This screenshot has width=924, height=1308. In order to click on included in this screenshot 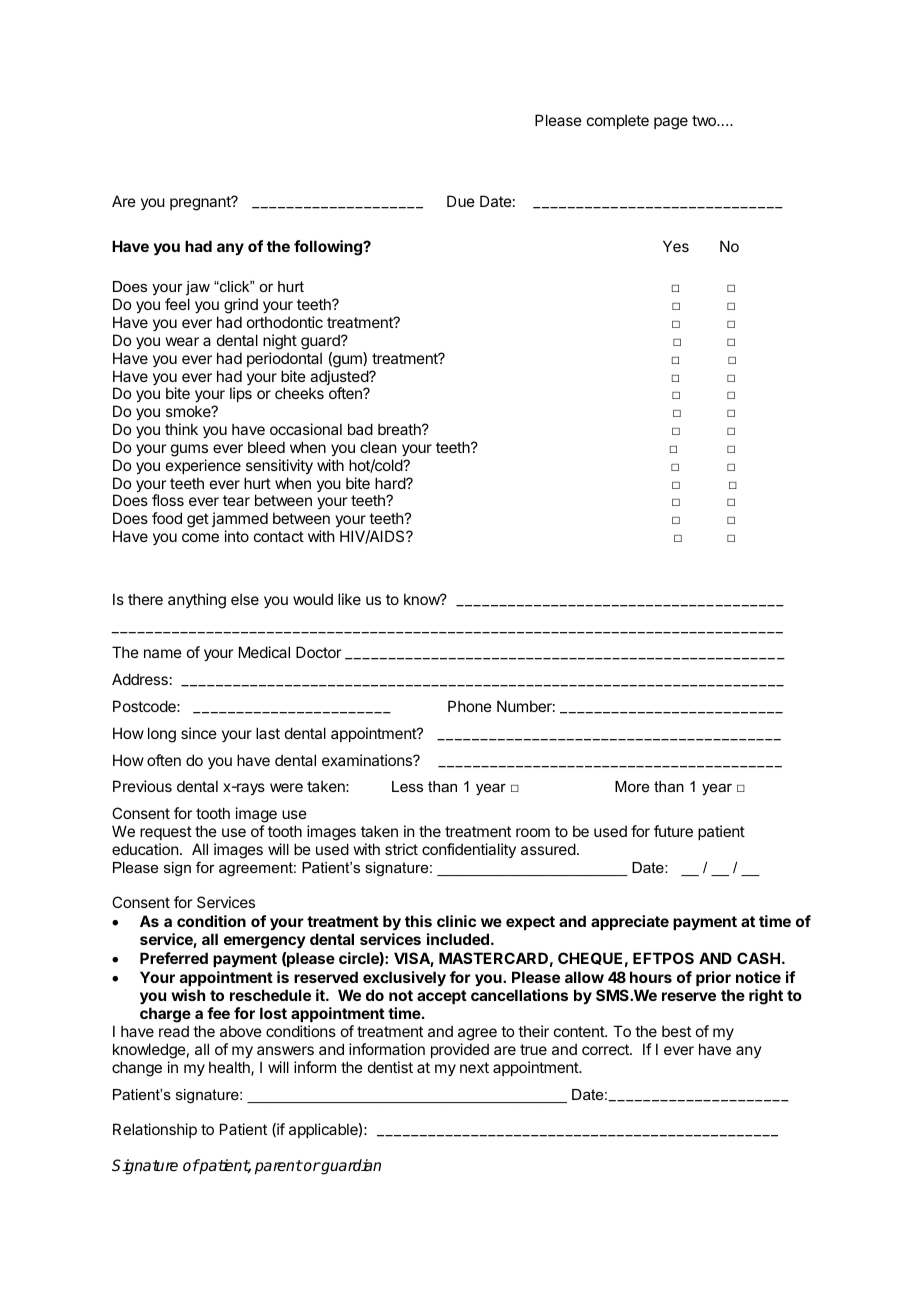, I will do `click(458, 939)`.
